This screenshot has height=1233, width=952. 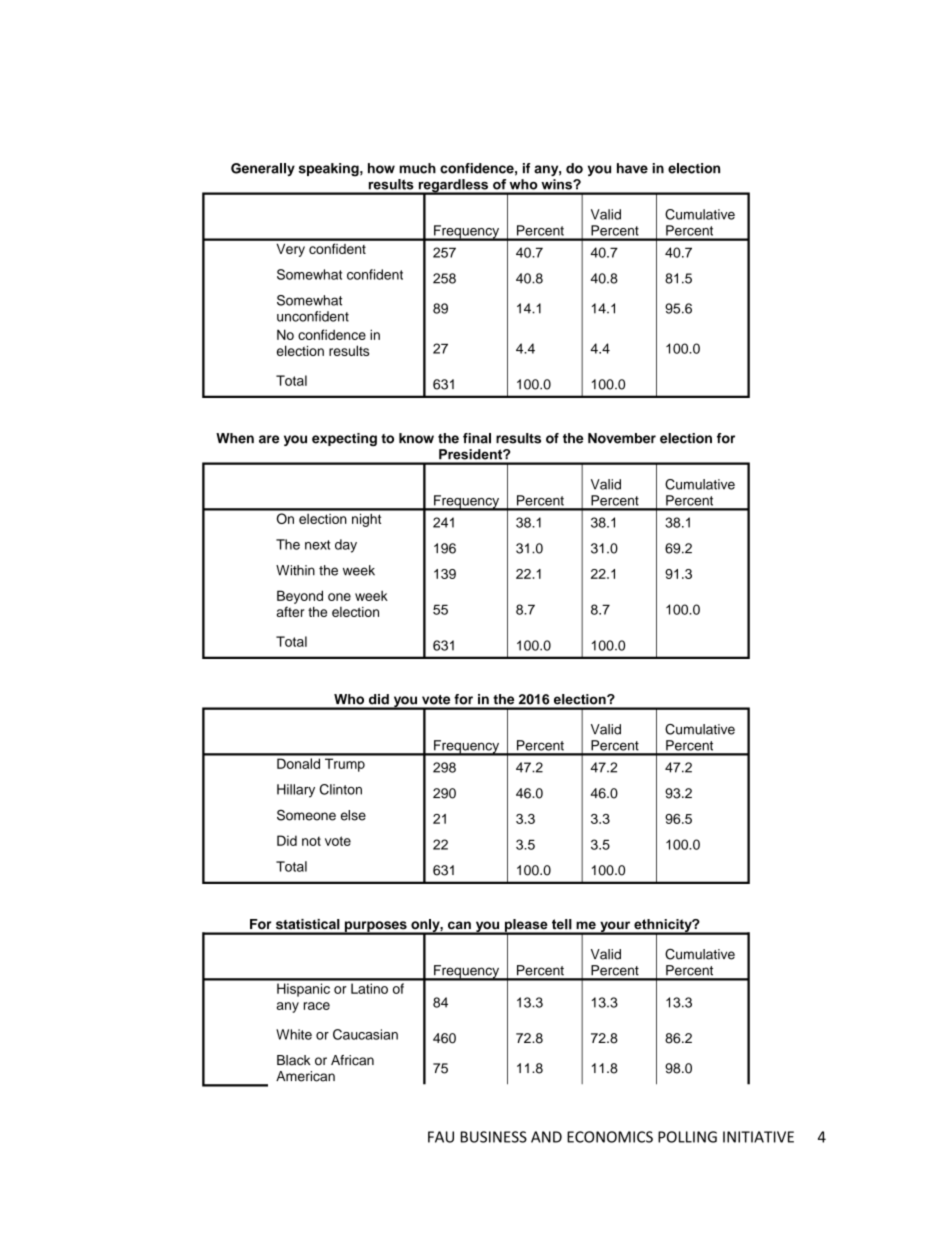 What do you see at coordinates (622, 438) in the screenshot?
I see `November` at bounding box center [622, 438].
